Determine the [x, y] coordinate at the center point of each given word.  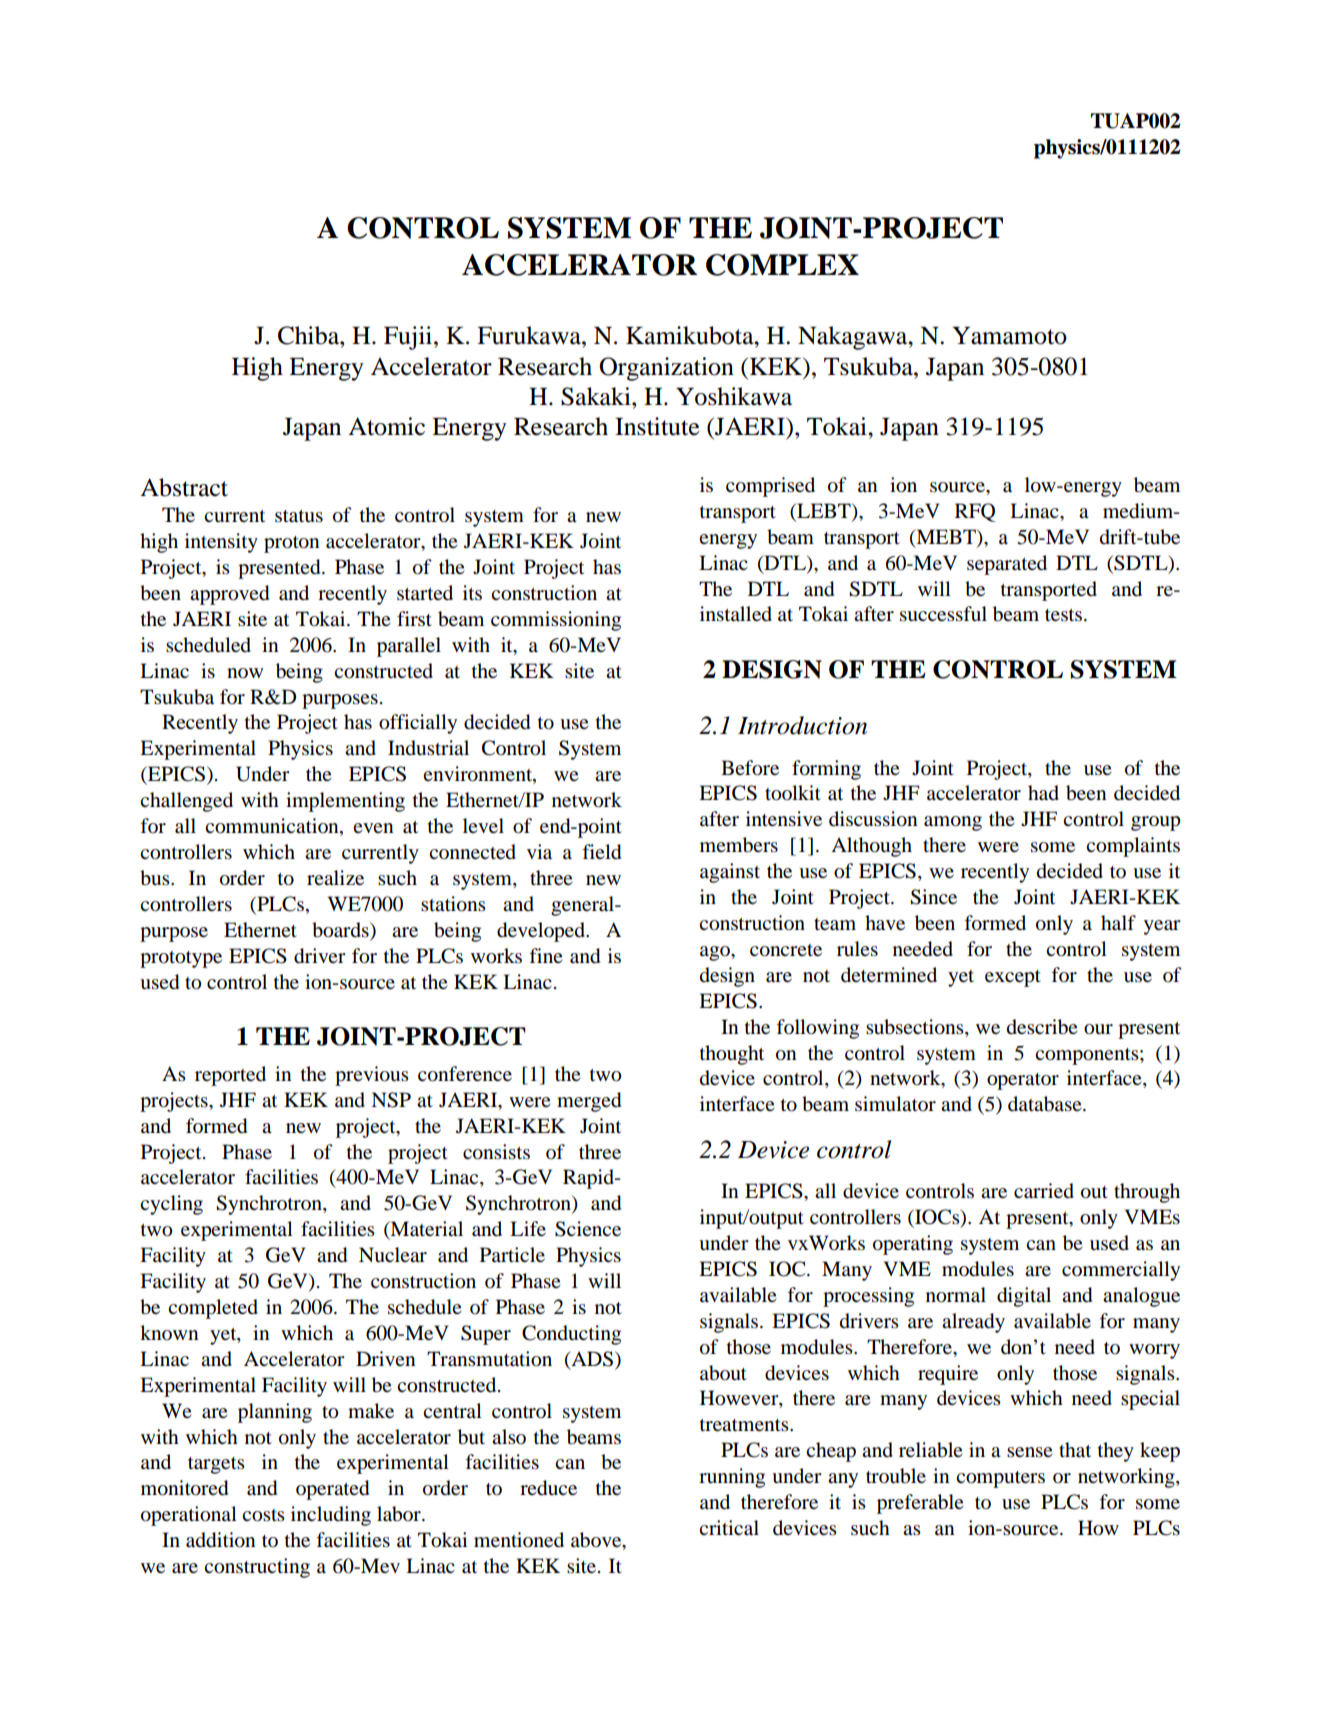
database [1046, 1104]
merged [589, 1102]
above [597, 1541]
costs [263, 1515]
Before [750, 768]
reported [230, 1076]
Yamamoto [1009, 336]
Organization [666, 369]
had [1043, 793]
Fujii [409, 338]
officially [418, 724]
